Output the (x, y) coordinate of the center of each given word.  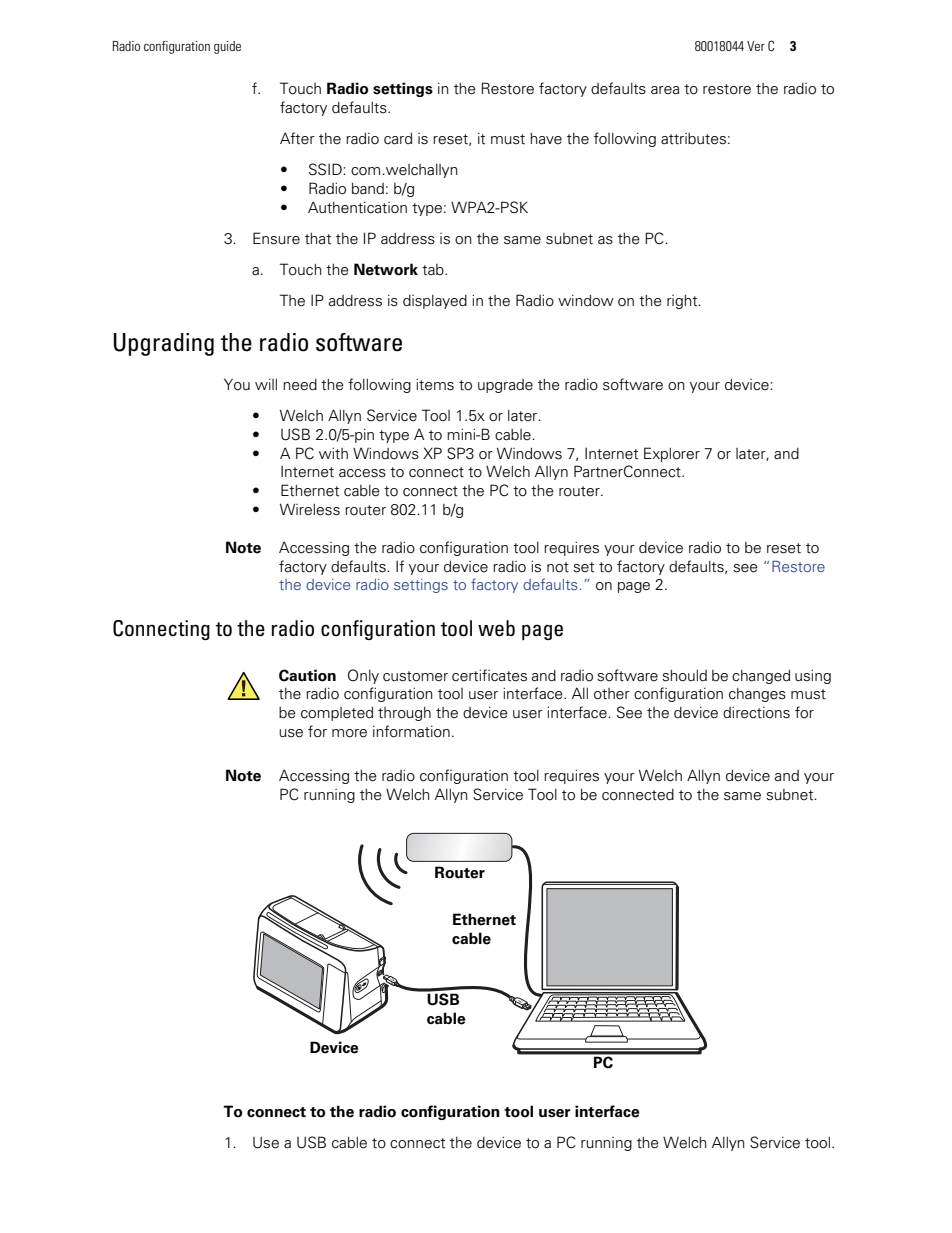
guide (227, 47)
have (546, 139)
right (683, 302)
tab (434, 270)
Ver (756, 46)
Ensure (276, 238)
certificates (489, 675)
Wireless (310, 509)
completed (337, 714)
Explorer (672, 454)
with (333, 453)
